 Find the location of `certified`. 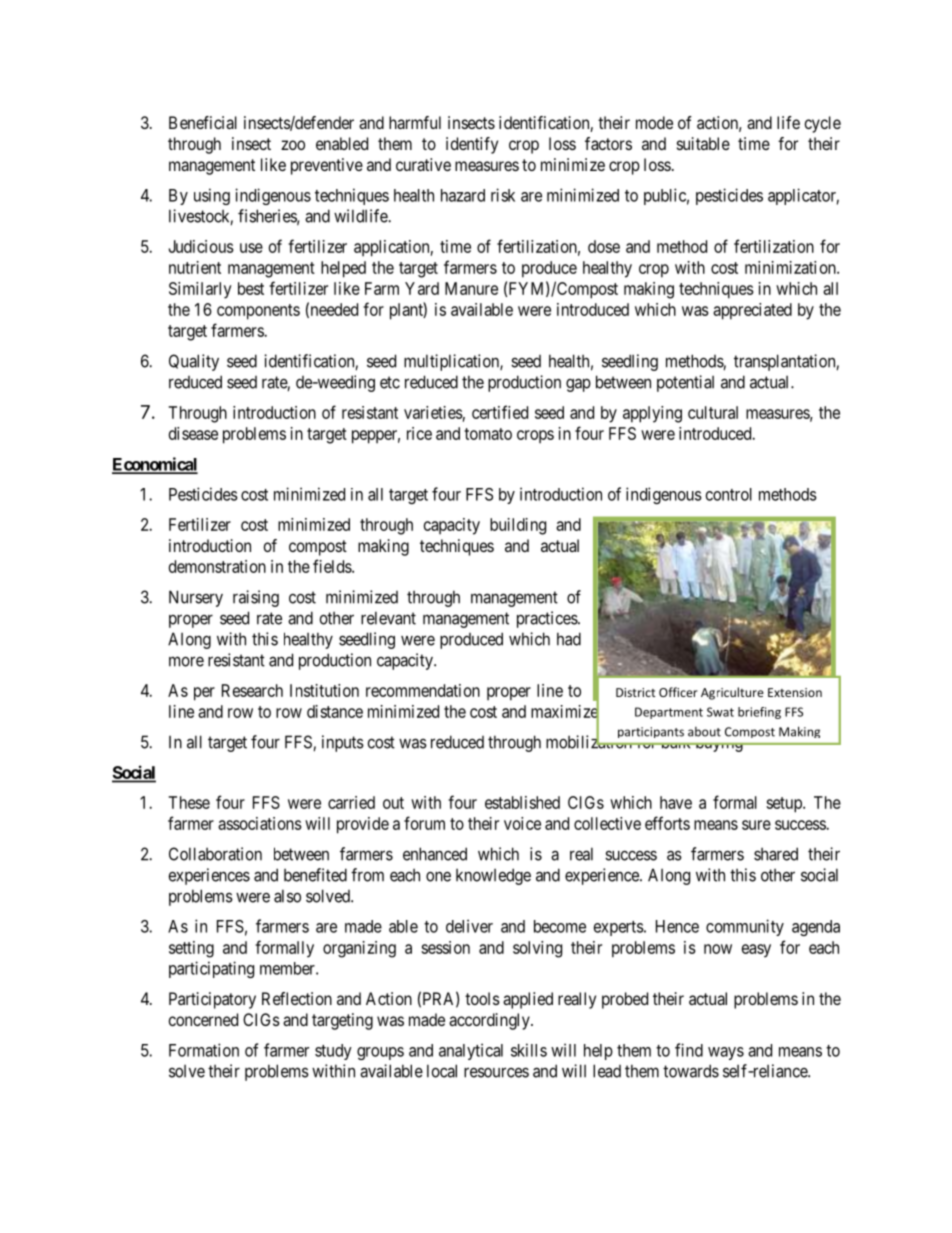

certified is located at coordinates (500, 412).
